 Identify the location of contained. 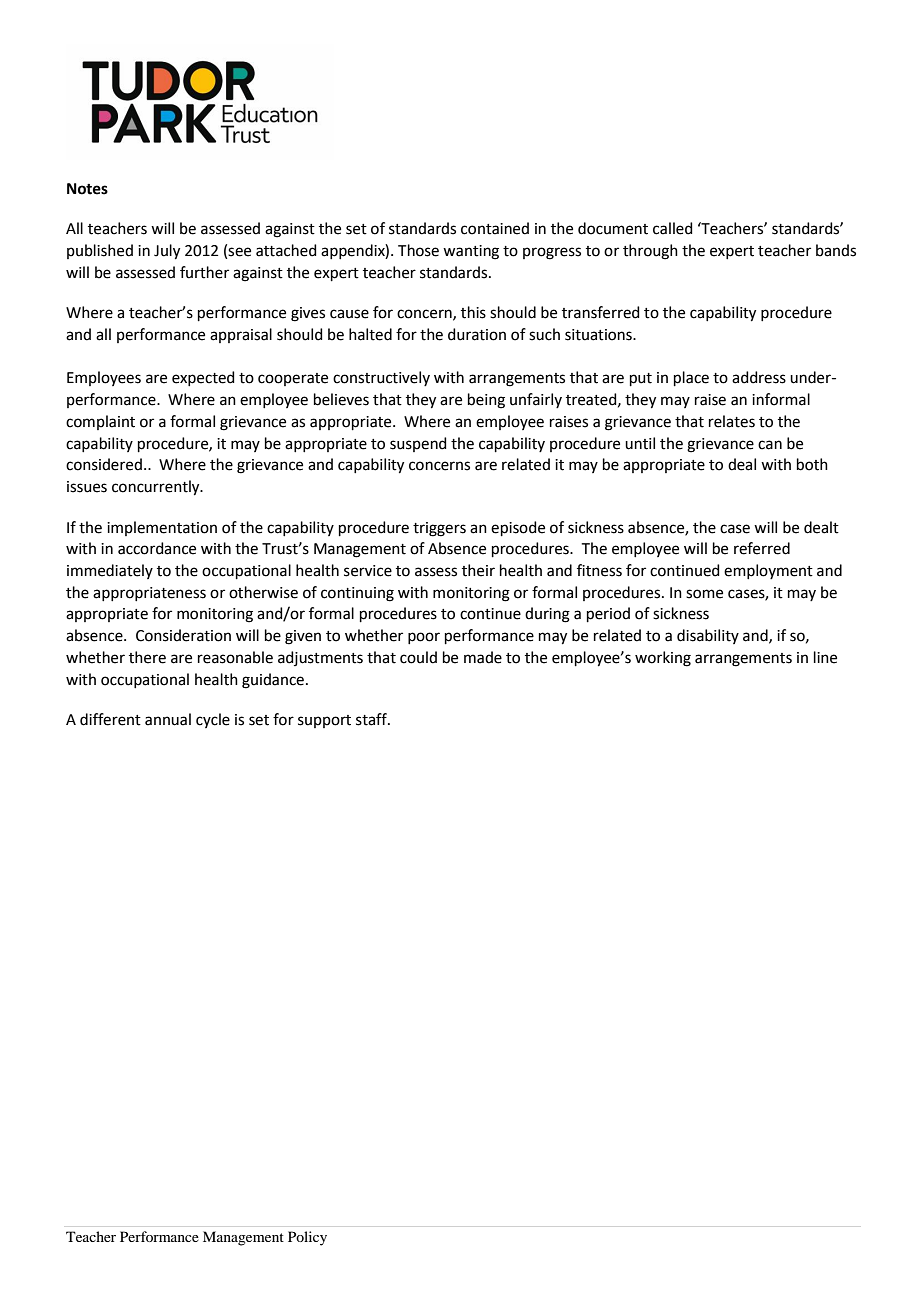
(495, 228).
